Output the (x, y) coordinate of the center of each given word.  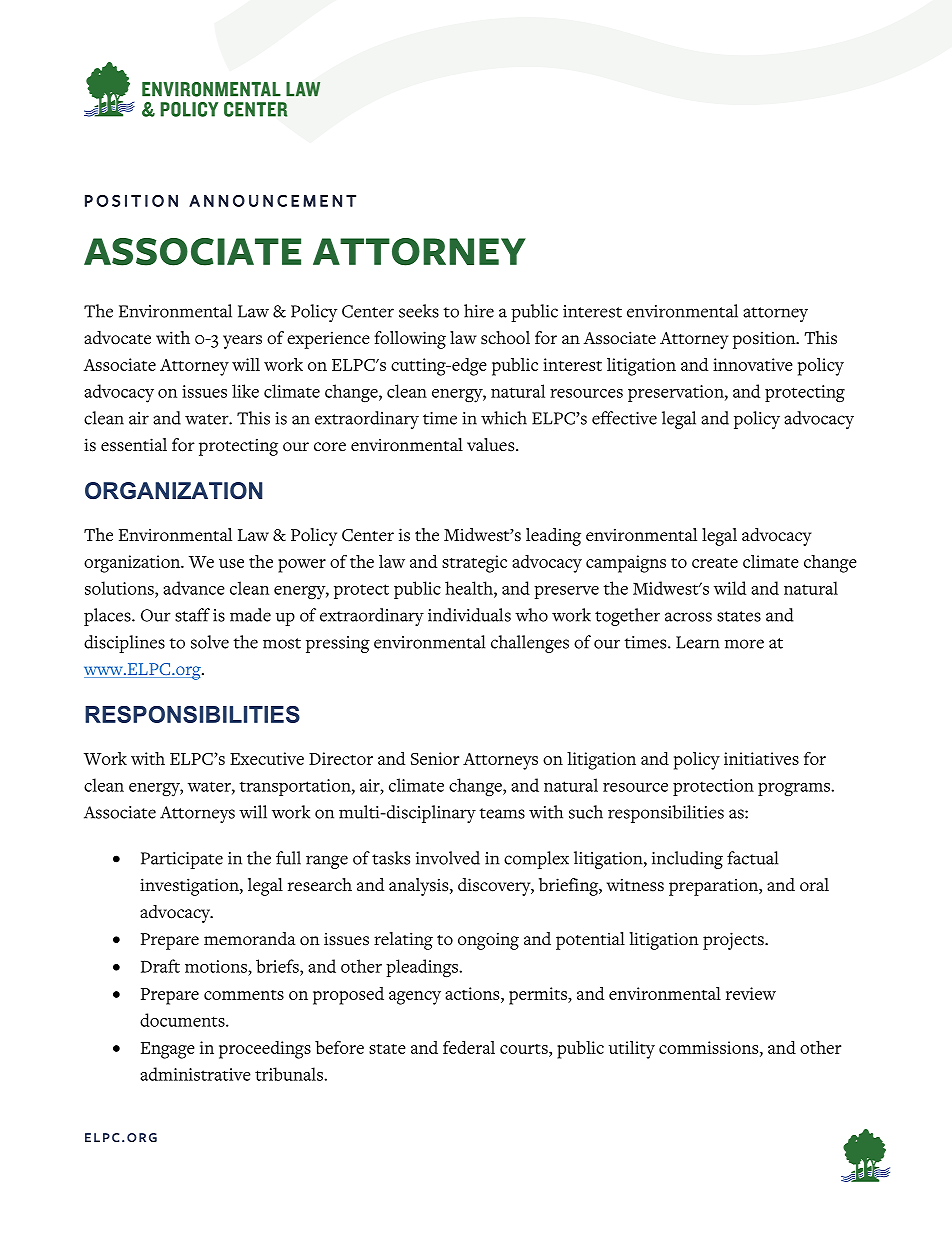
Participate (182, 860)
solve (210, 642)
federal (469, 1047)
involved (448, 858)
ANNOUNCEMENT (272, 200)
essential (134, 445)
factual (752, 858)
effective (624, 418)
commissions (710, 1048)
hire (479, 311)
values (492, 445)
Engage (168, 1050)
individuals (469, 615)
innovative (753, 364)
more (744, 644)
